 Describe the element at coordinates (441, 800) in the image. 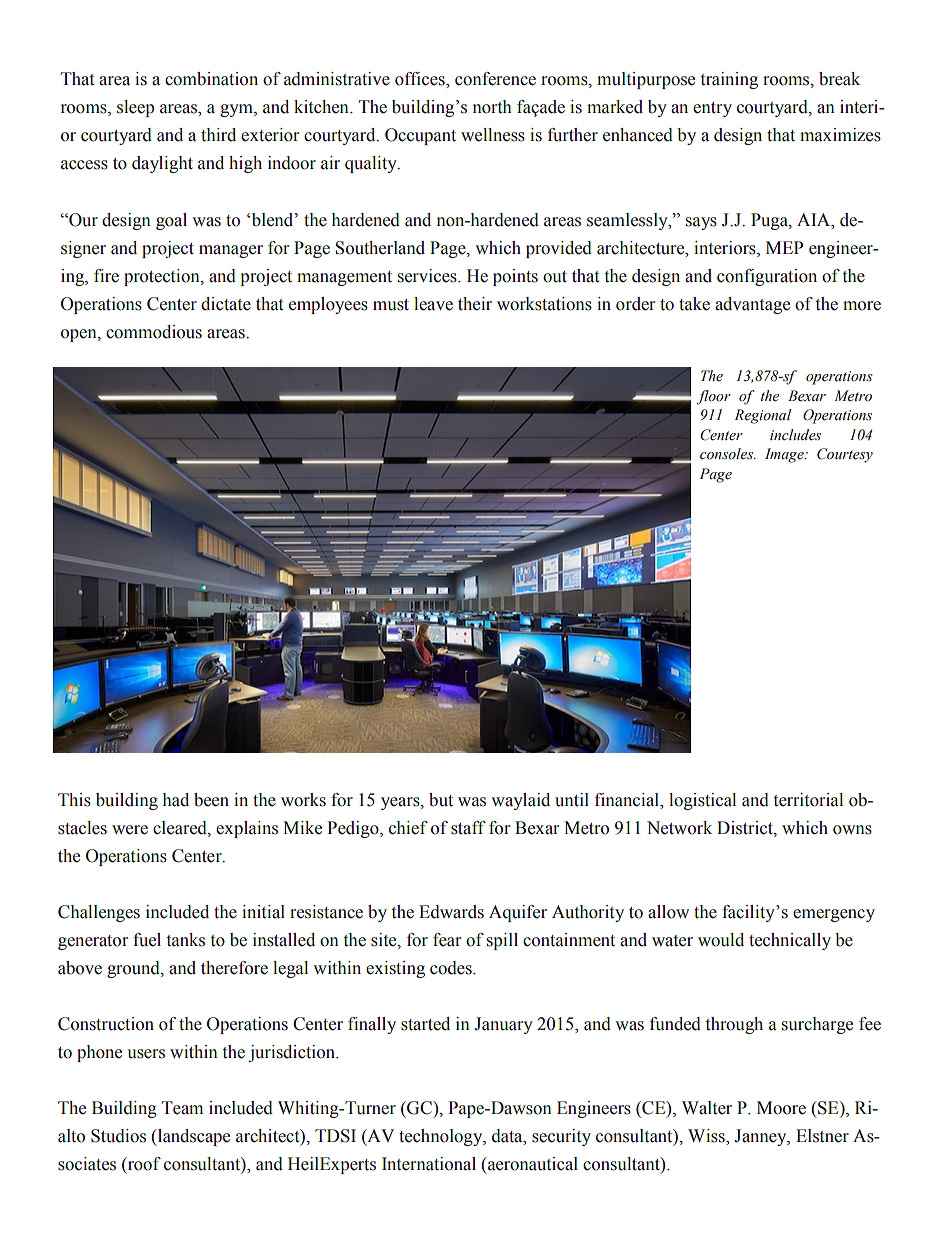

I see `but` at that location.
